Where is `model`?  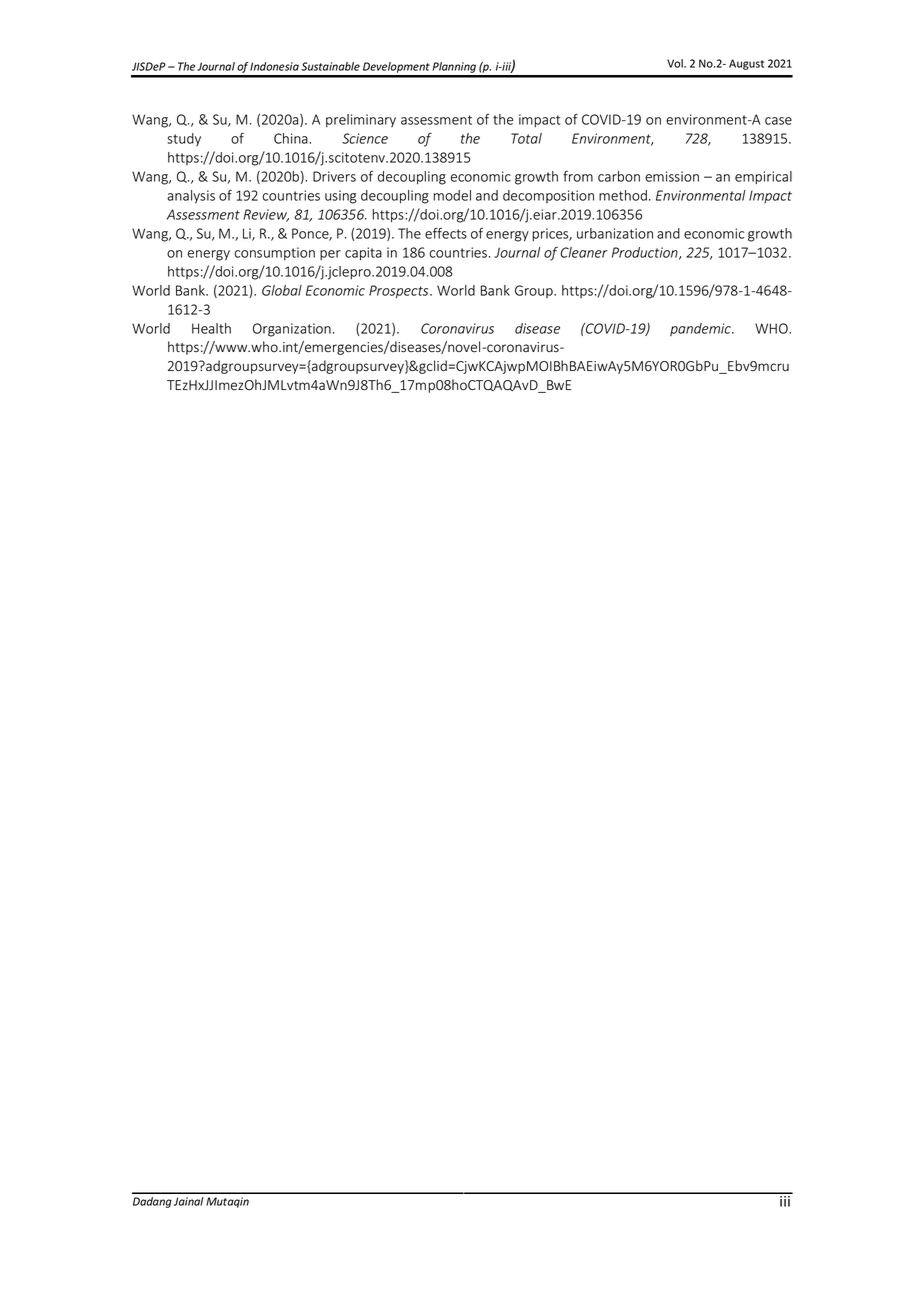
model is located at coordinates (452, 195).
